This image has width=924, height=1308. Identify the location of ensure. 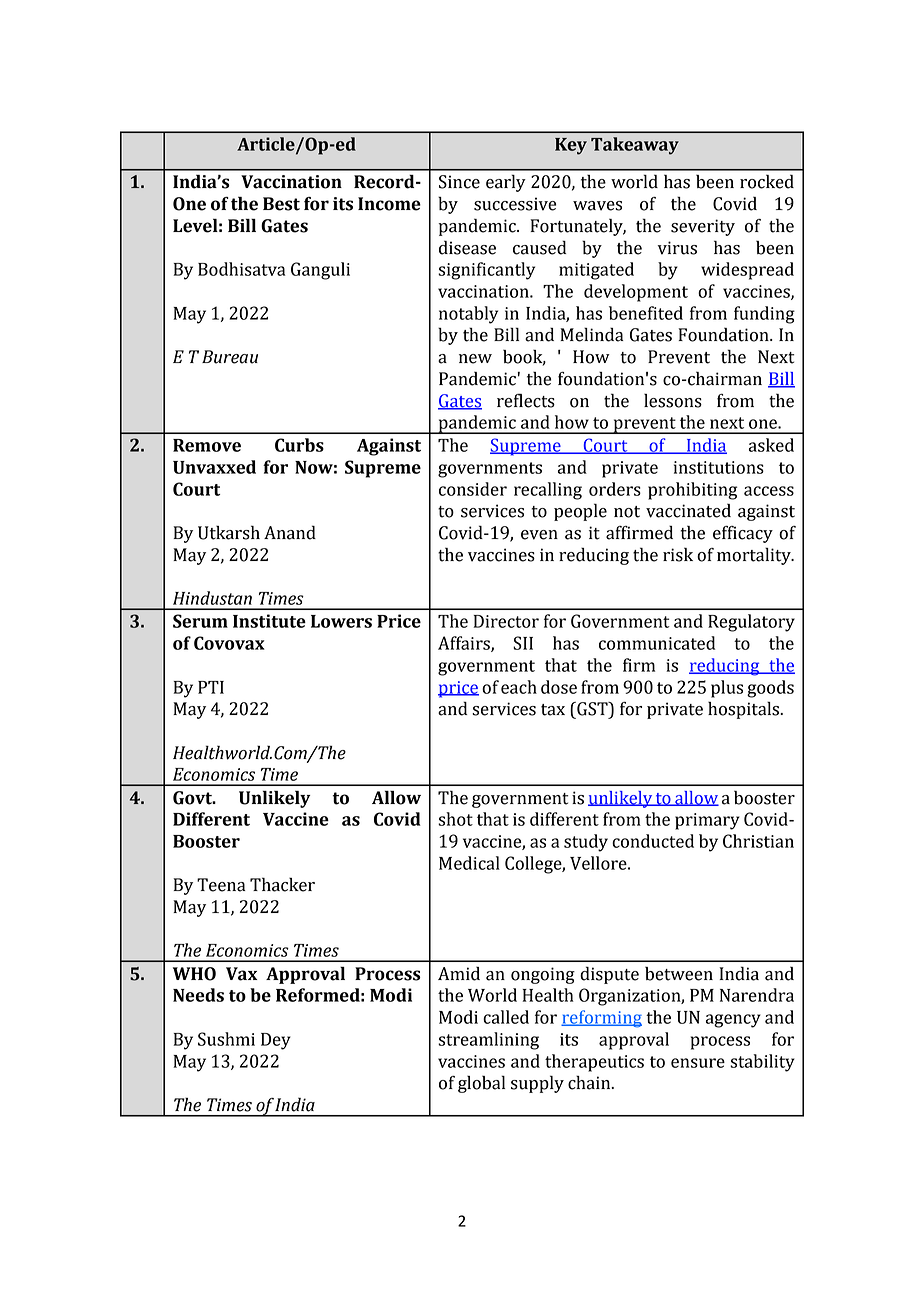
(698, 1063).
